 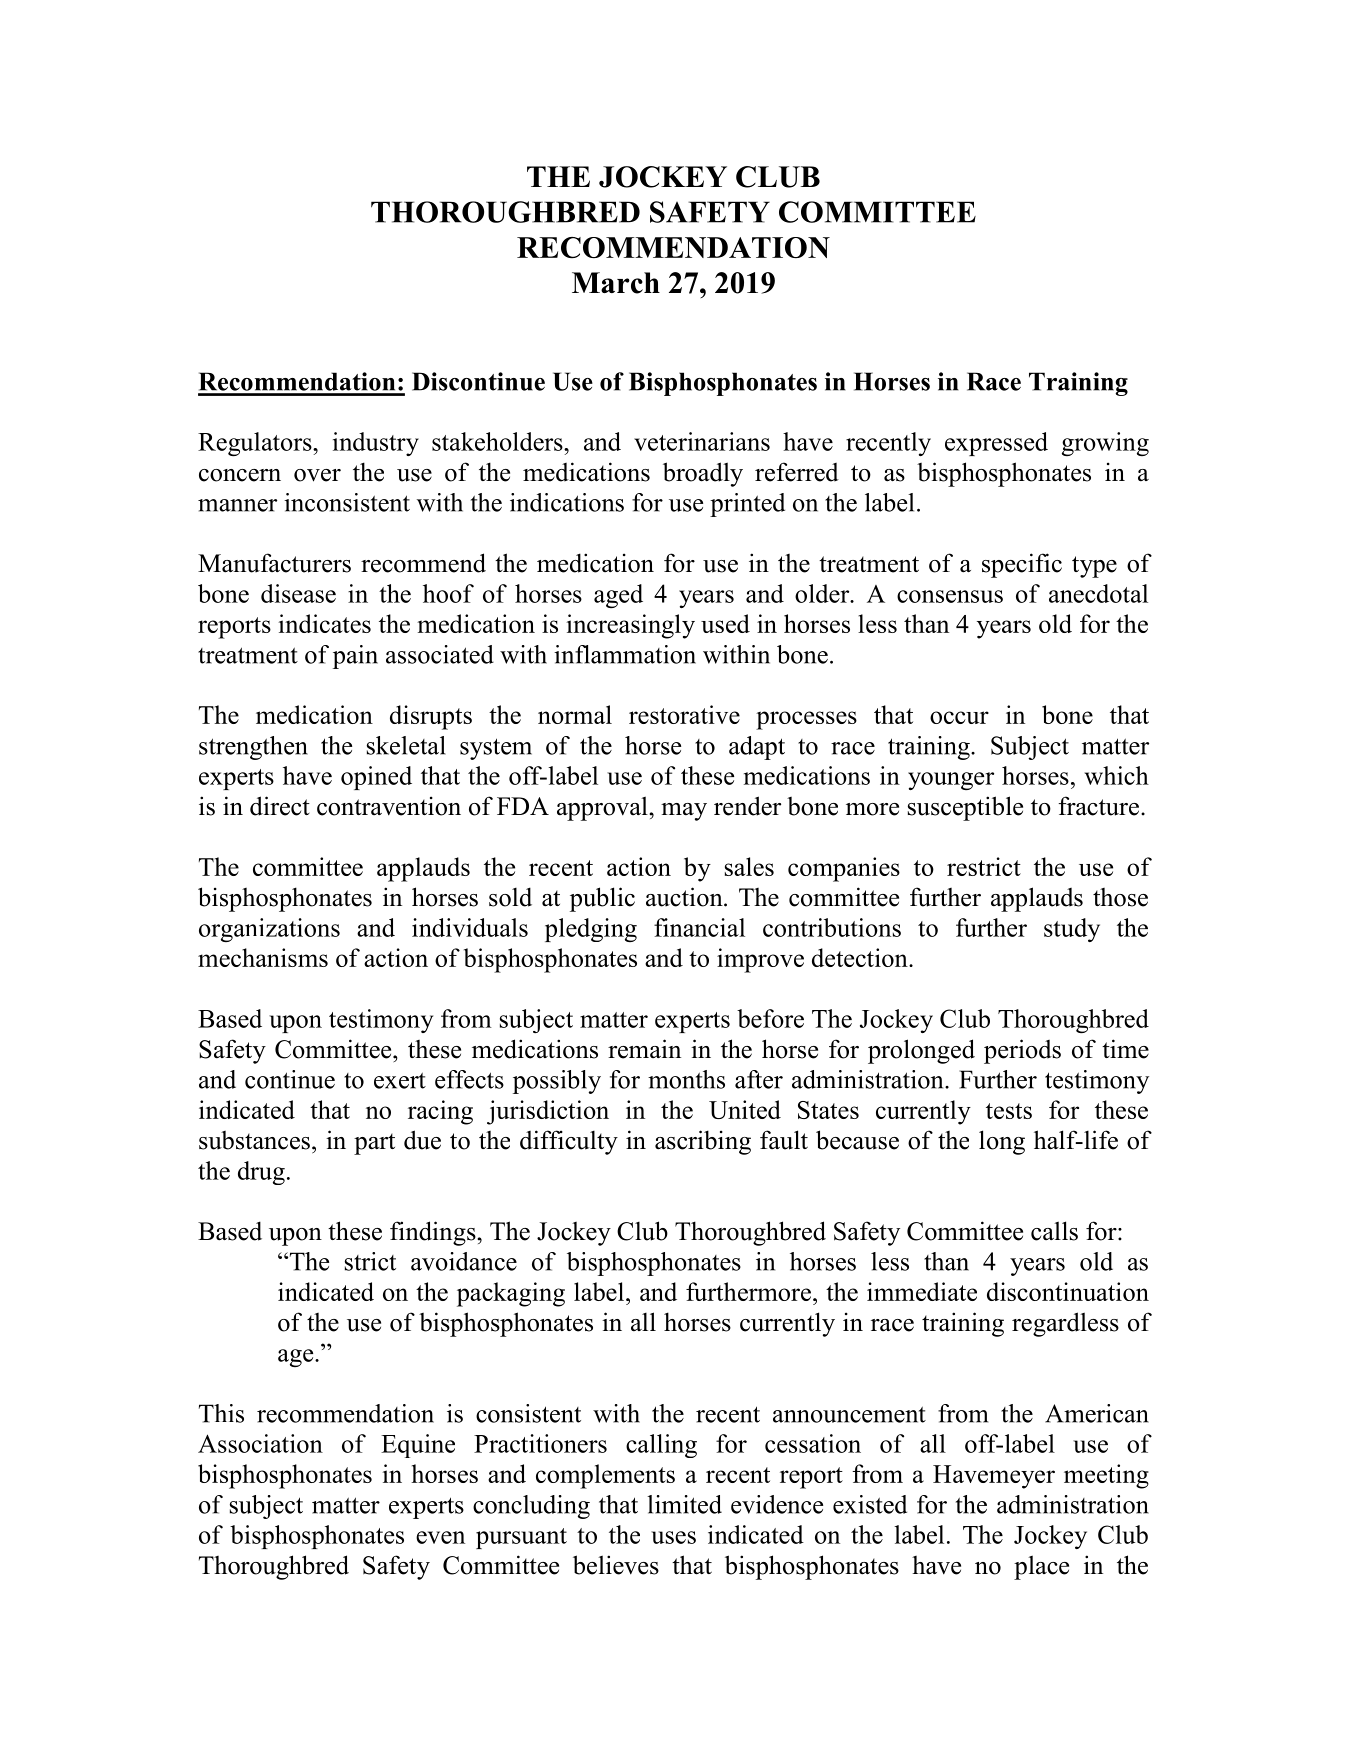 What do you see at coordinates (440, 1537) in the image?
I see `even` at bounding box center [440, 1537].
